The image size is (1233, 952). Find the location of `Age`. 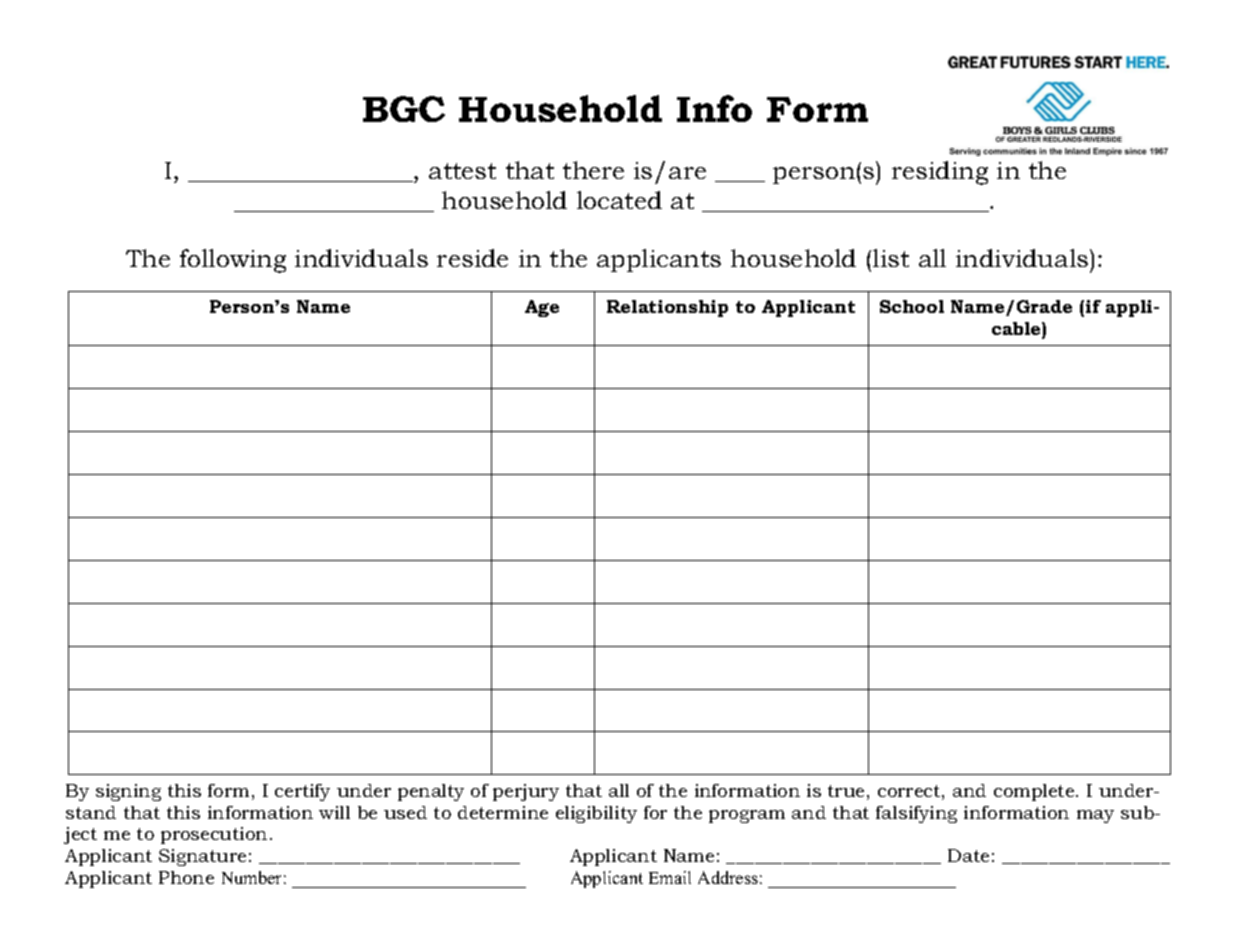

Age is located at coordinates (542, 308).
